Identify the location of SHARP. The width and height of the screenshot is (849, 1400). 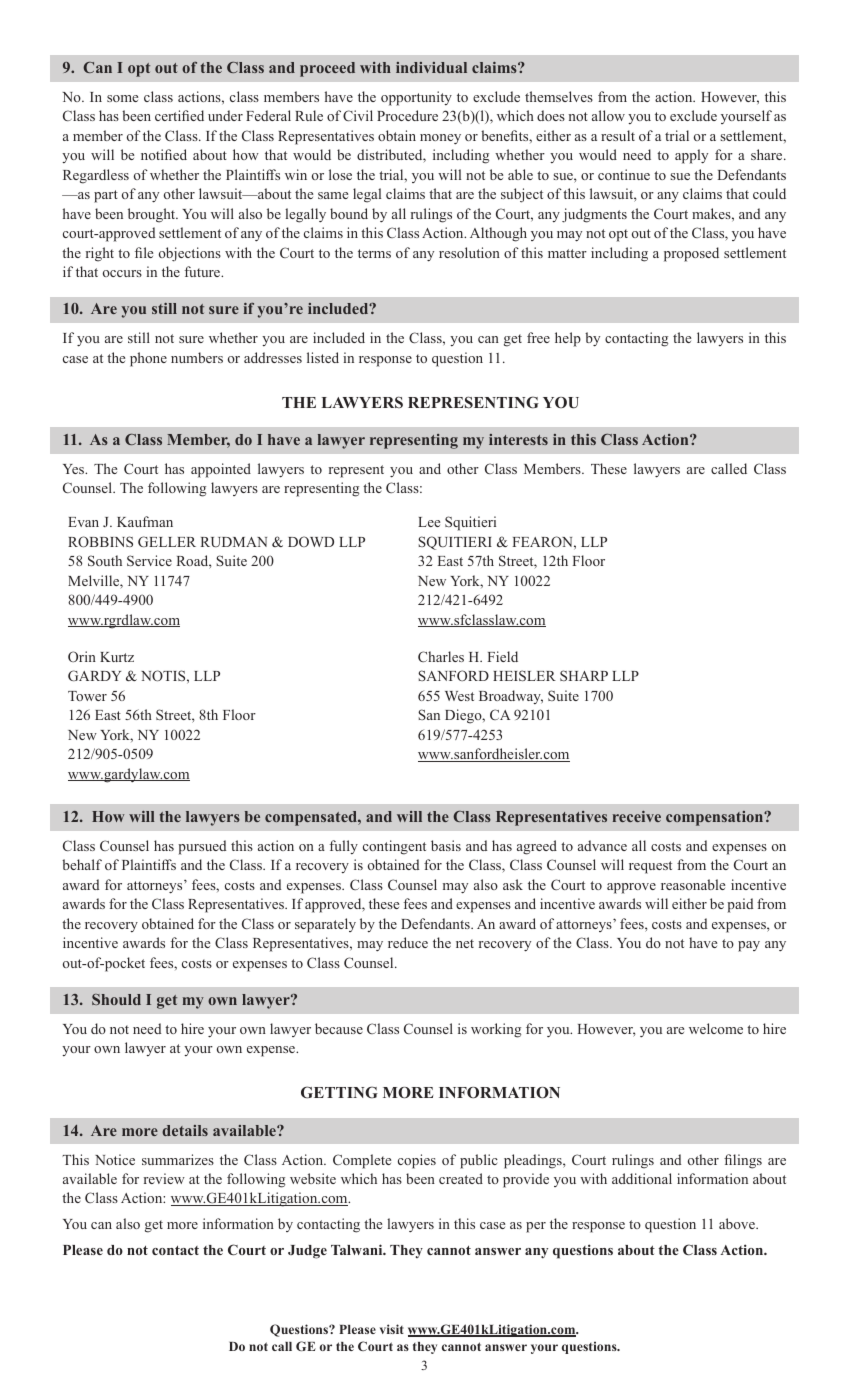
(584, 675).
